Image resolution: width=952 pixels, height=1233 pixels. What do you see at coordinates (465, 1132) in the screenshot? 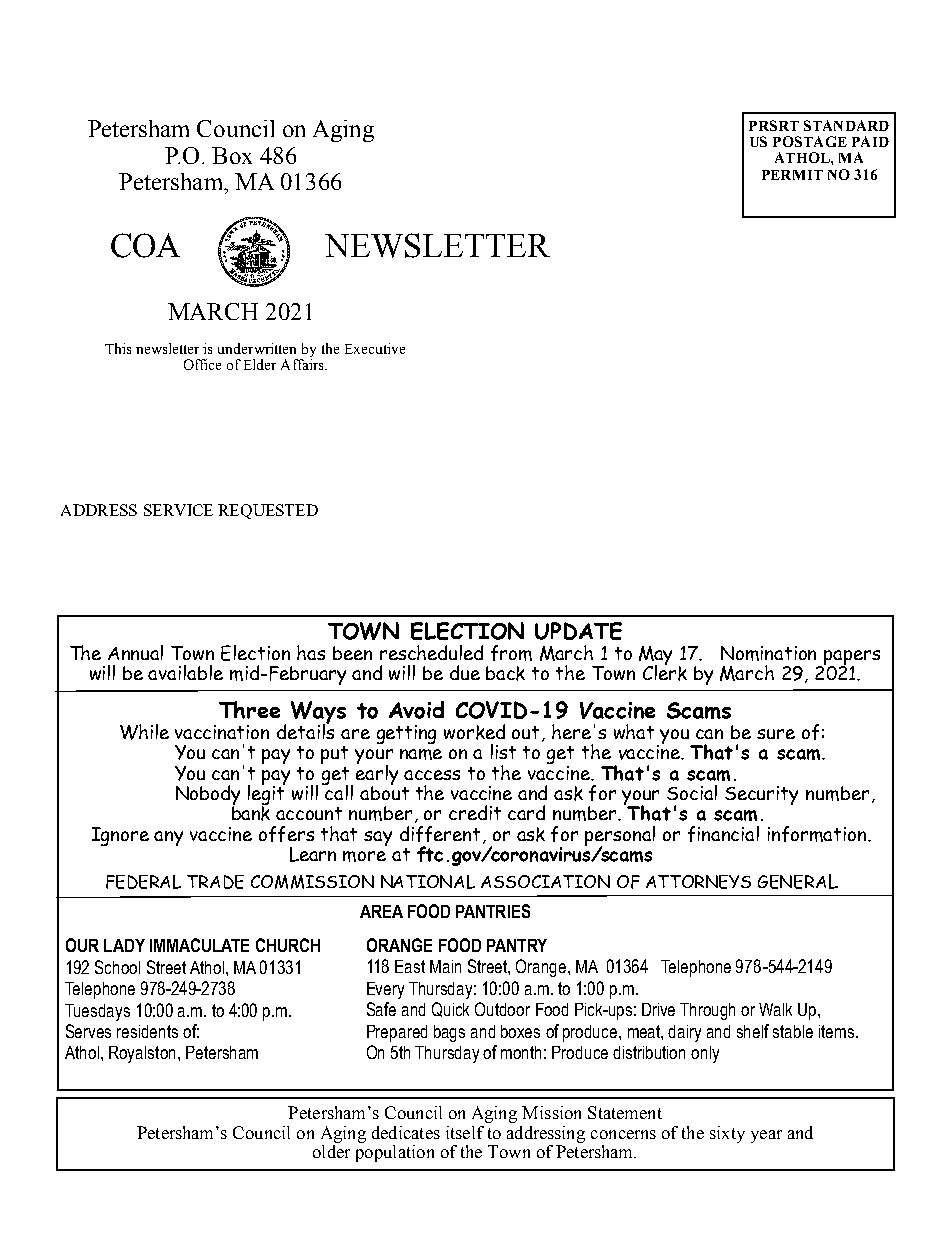
I see `itself` at bounding box center [465, 1132].
